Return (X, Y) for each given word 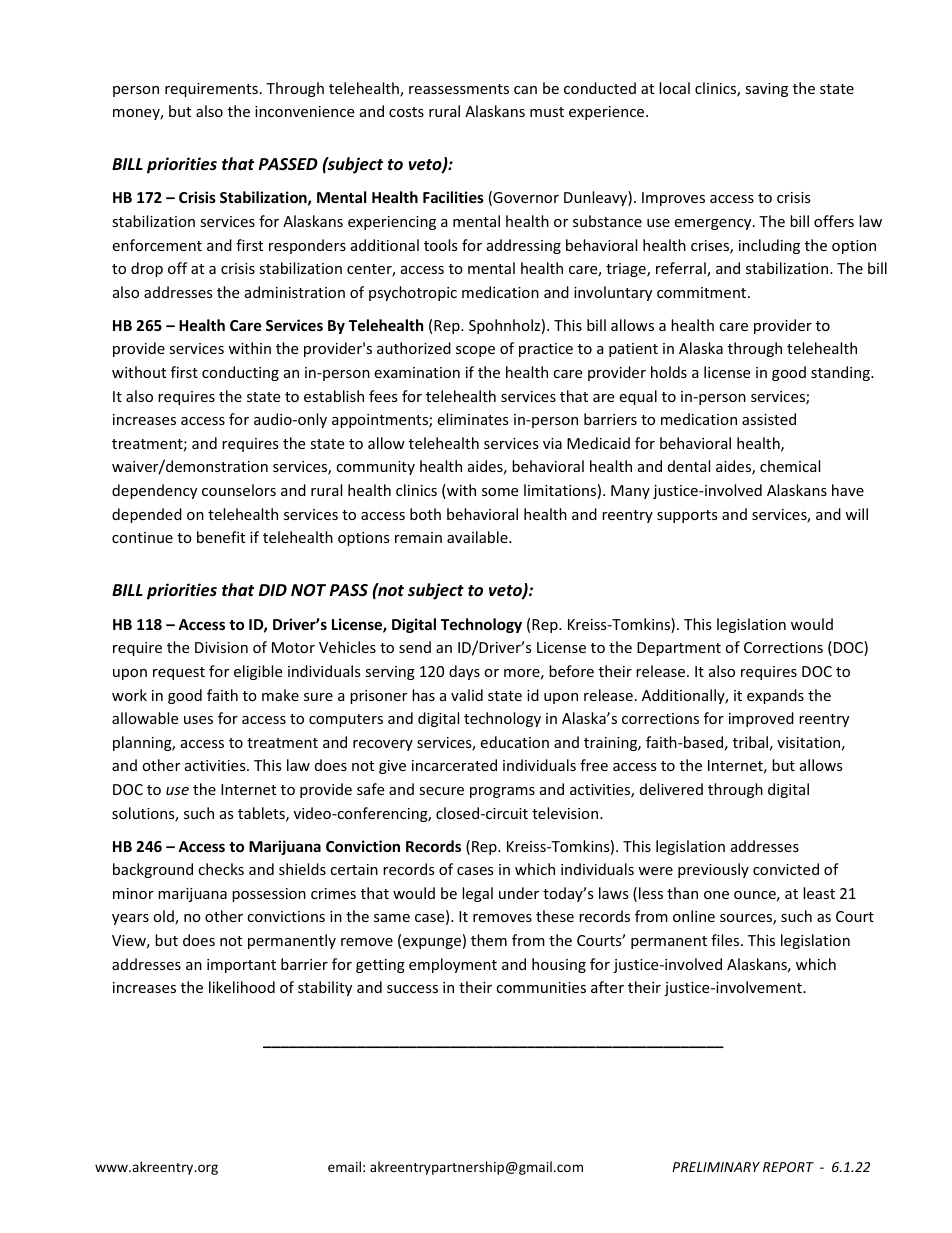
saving (766, 90)
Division (221, 647)
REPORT (788, 1167)
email (344, 1166)
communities (541, 987)
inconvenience (304, 111)
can (525, 90)
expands (775, 696)
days (464, 672)
